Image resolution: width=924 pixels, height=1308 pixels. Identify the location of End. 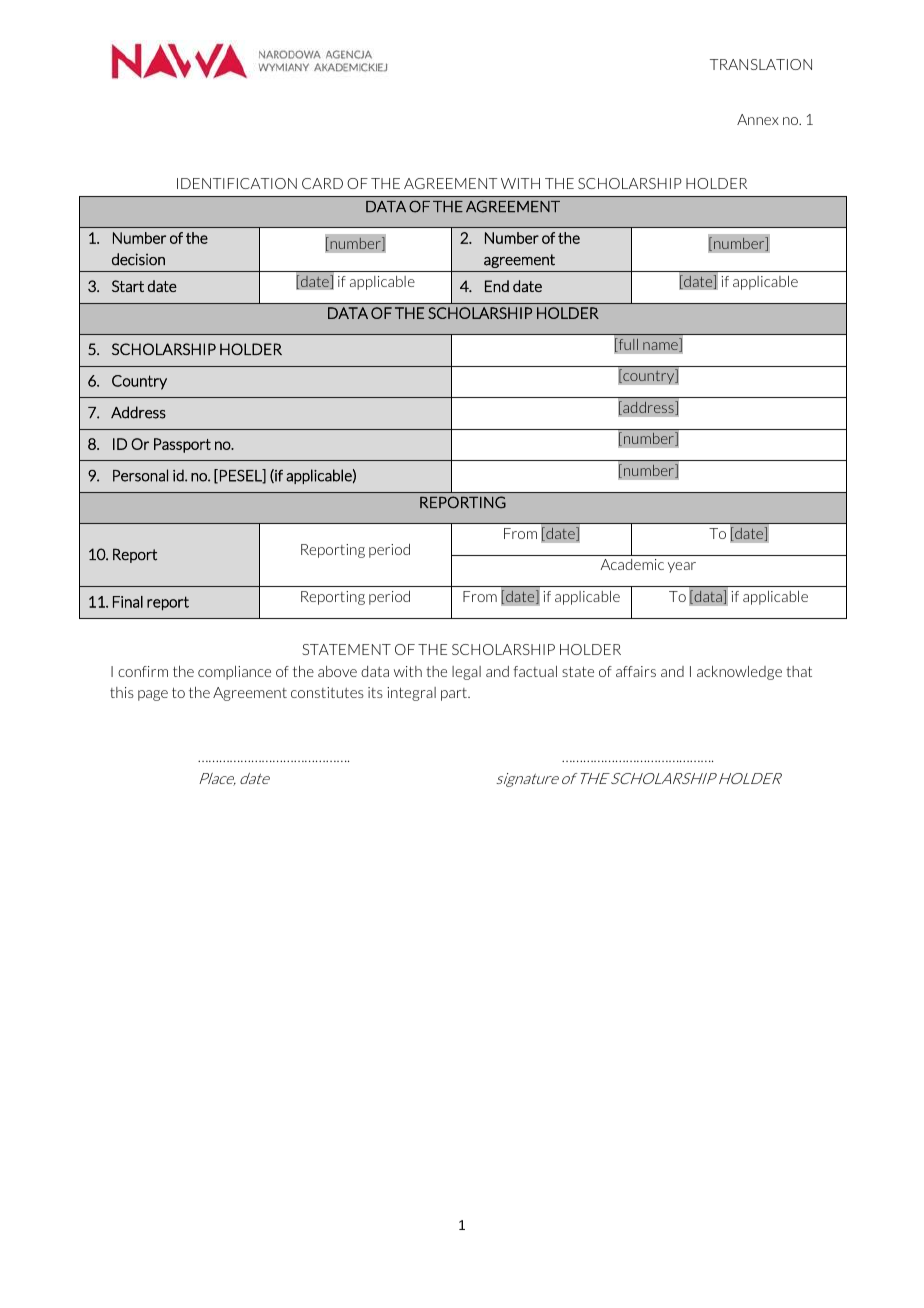
(497, 286).
